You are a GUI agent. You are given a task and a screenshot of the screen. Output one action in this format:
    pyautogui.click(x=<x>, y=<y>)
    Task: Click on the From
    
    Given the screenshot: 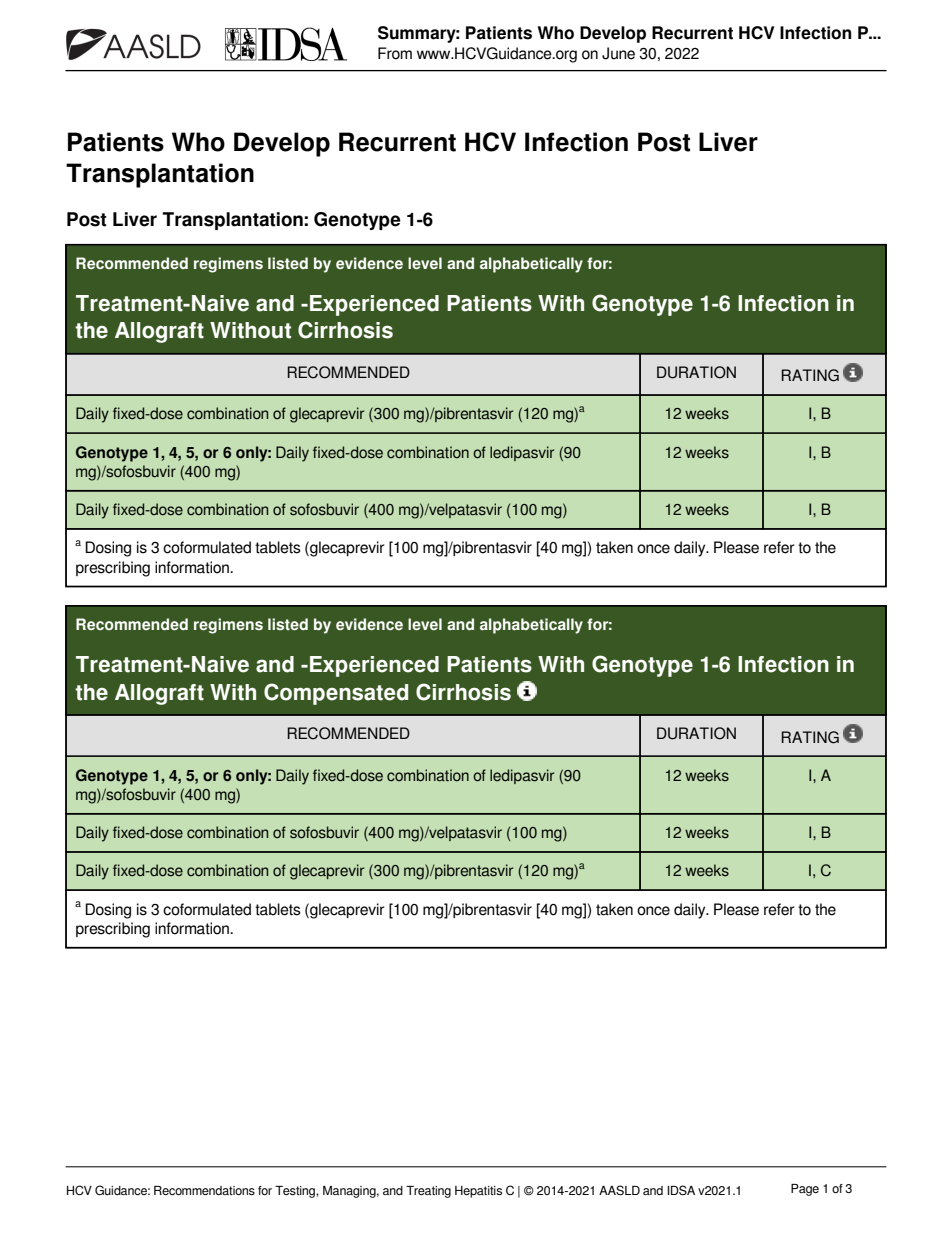 What is the action you would take?
    pyautogui.click(x=395, y=53)
